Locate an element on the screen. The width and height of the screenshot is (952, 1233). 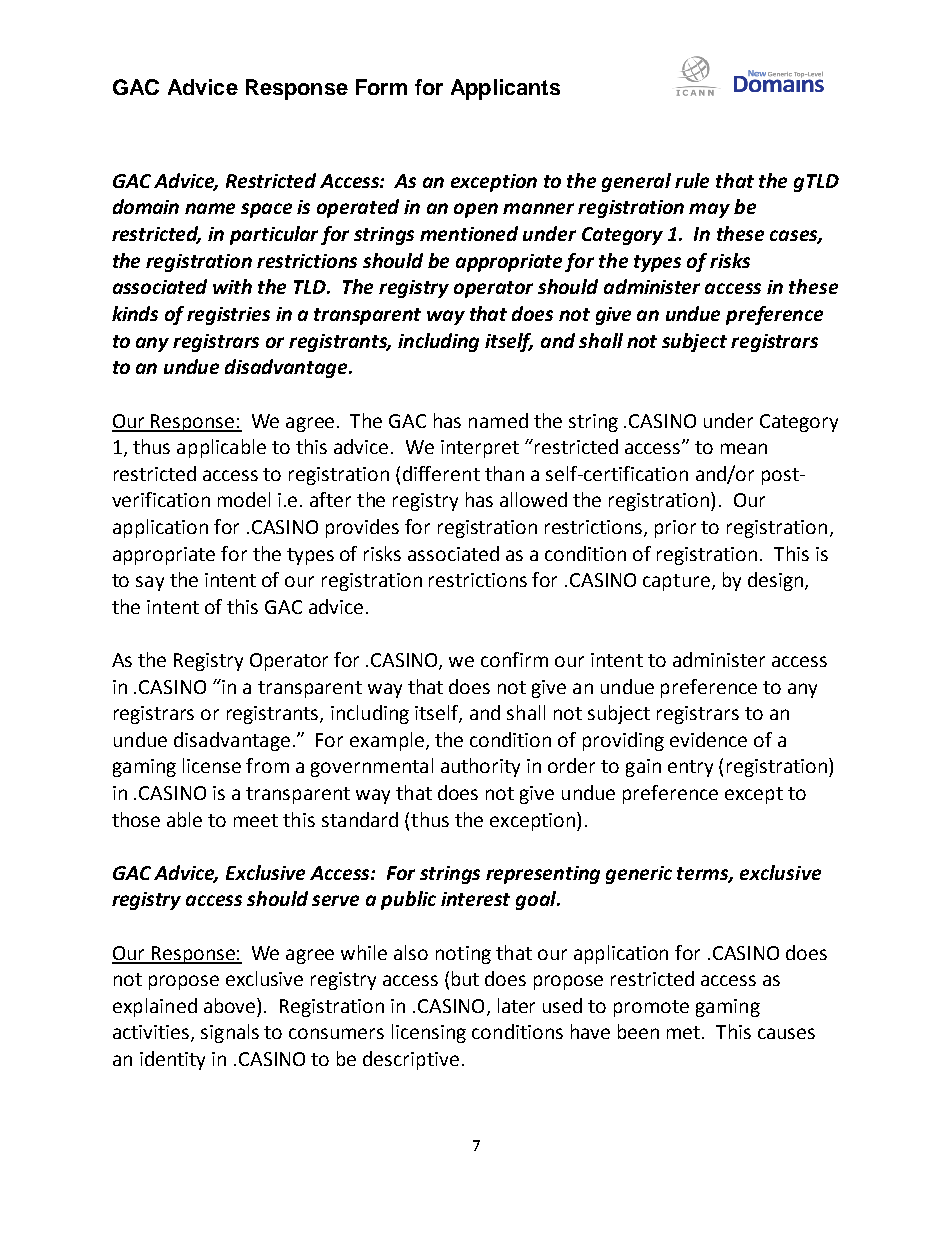
rule is located at coordinates (692, 180).
